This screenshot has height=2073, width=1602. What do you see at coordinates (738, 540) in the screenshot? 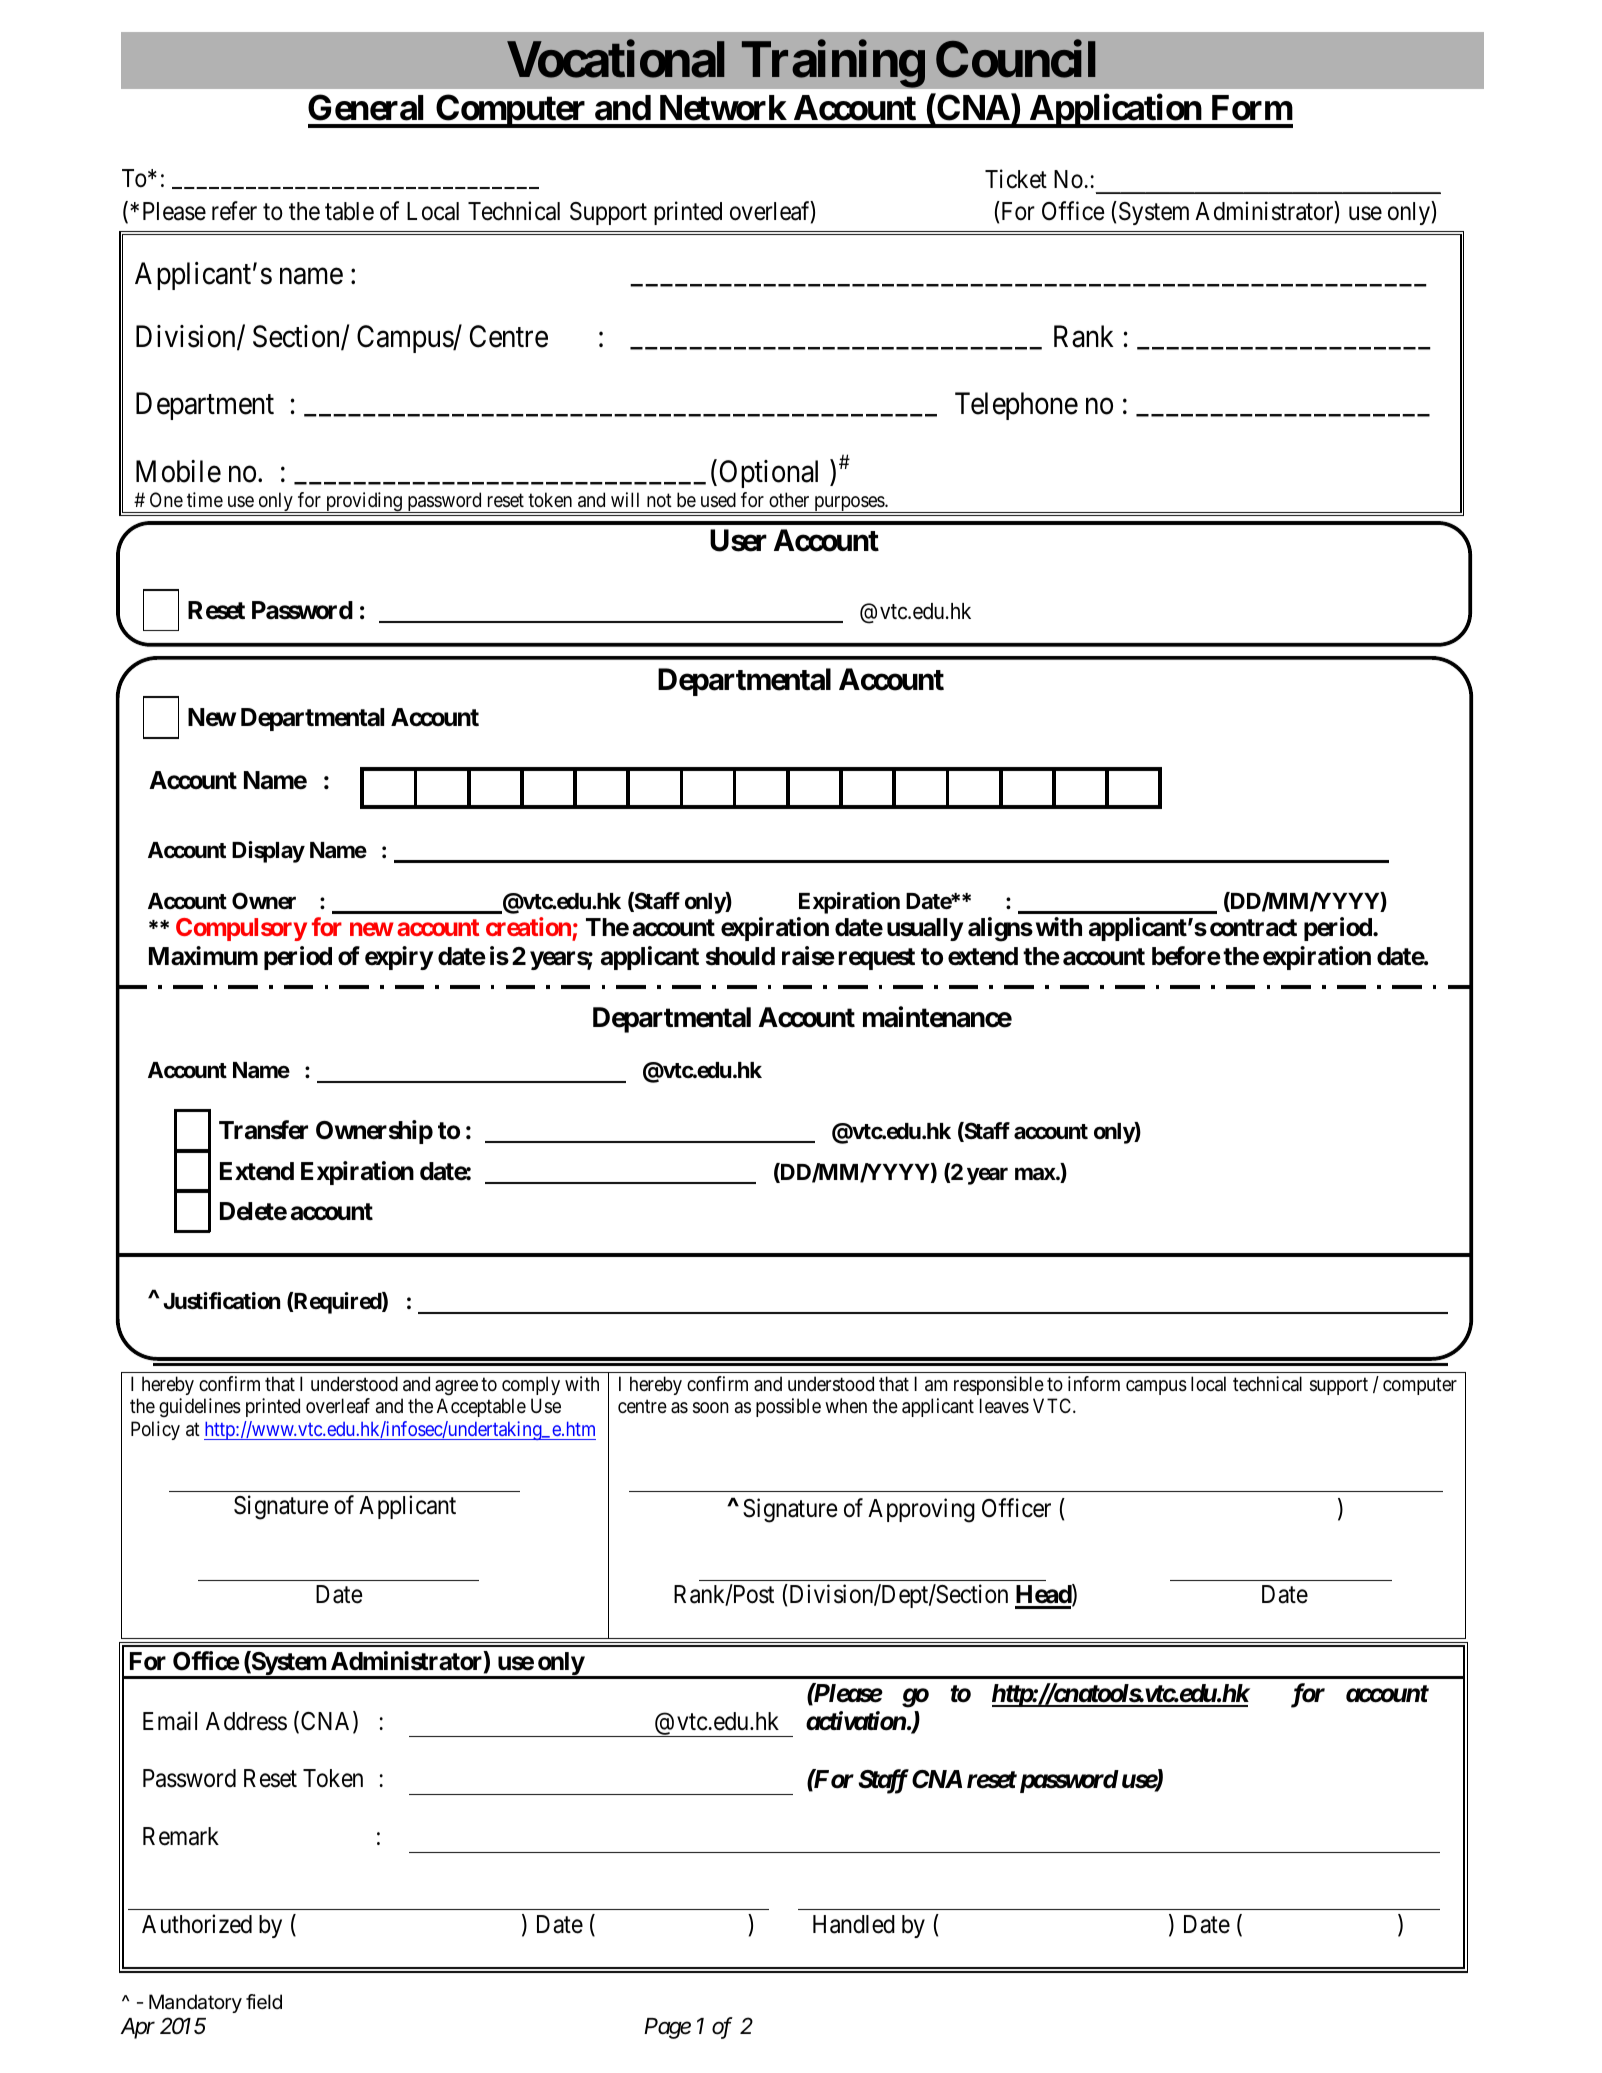
I see `User` at bounding box center [738, 540].
